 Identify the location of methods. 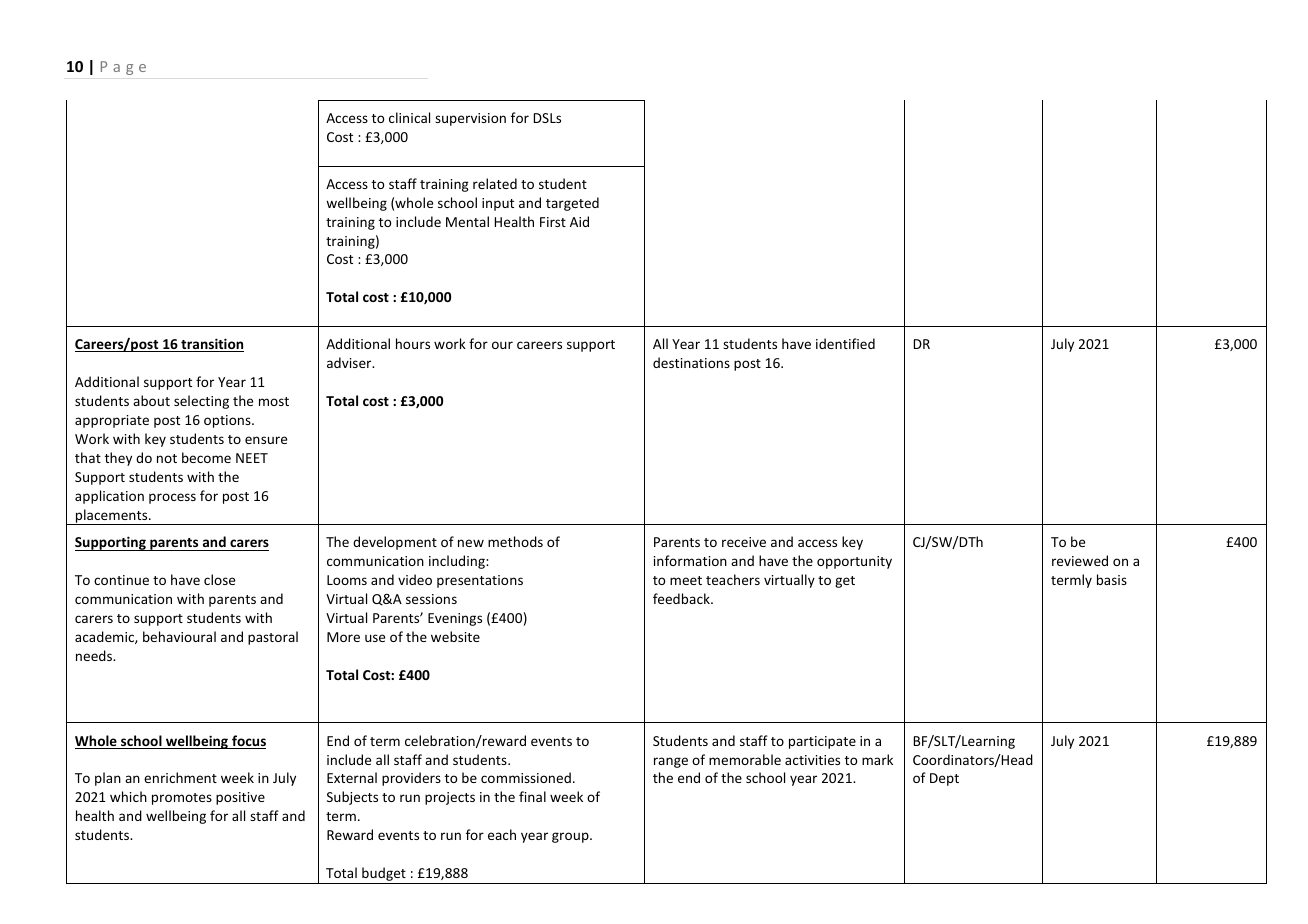
(515, 541).
